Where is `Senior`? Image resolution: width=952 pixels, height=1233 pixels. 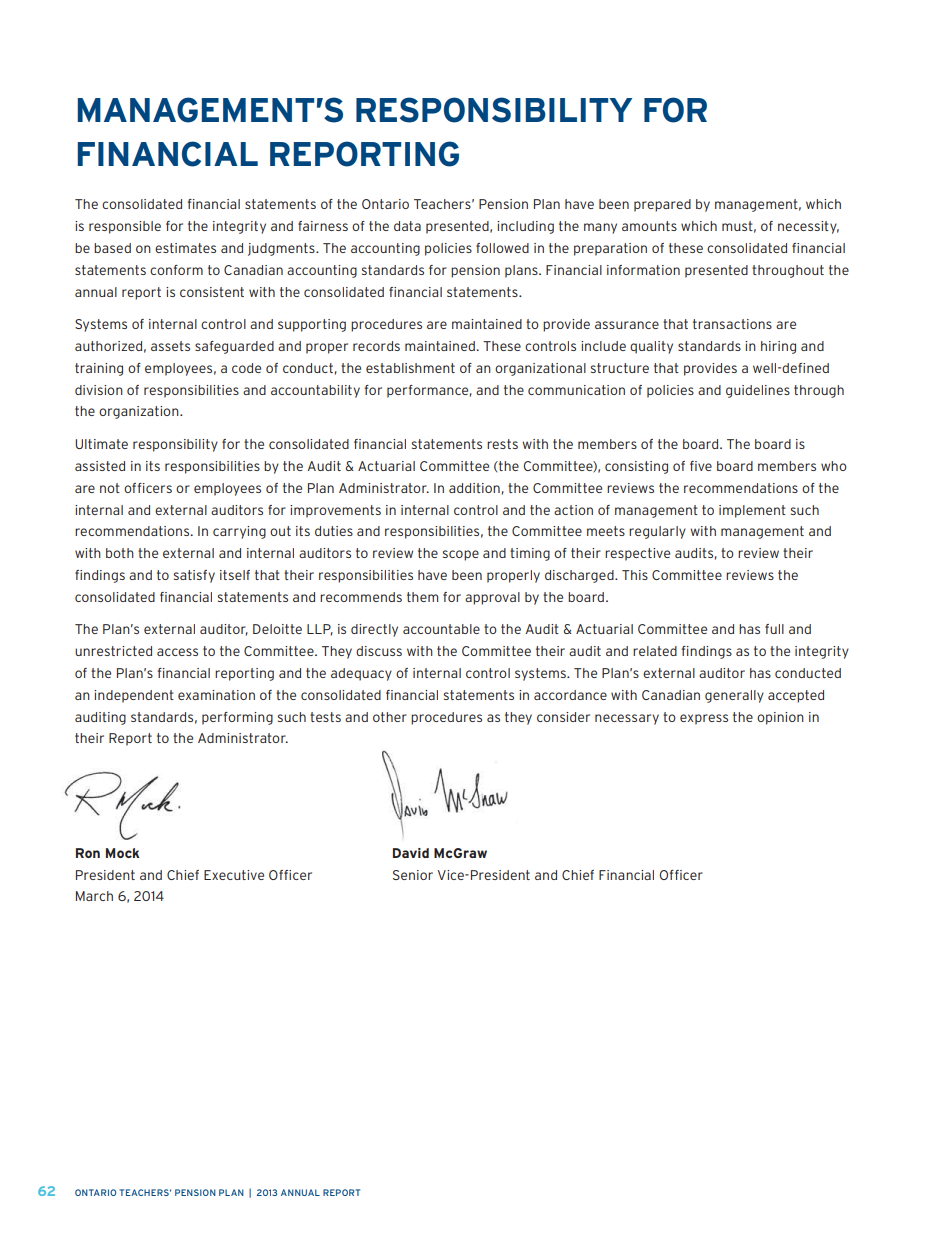
Senior is located at coordinates (413, 875).
